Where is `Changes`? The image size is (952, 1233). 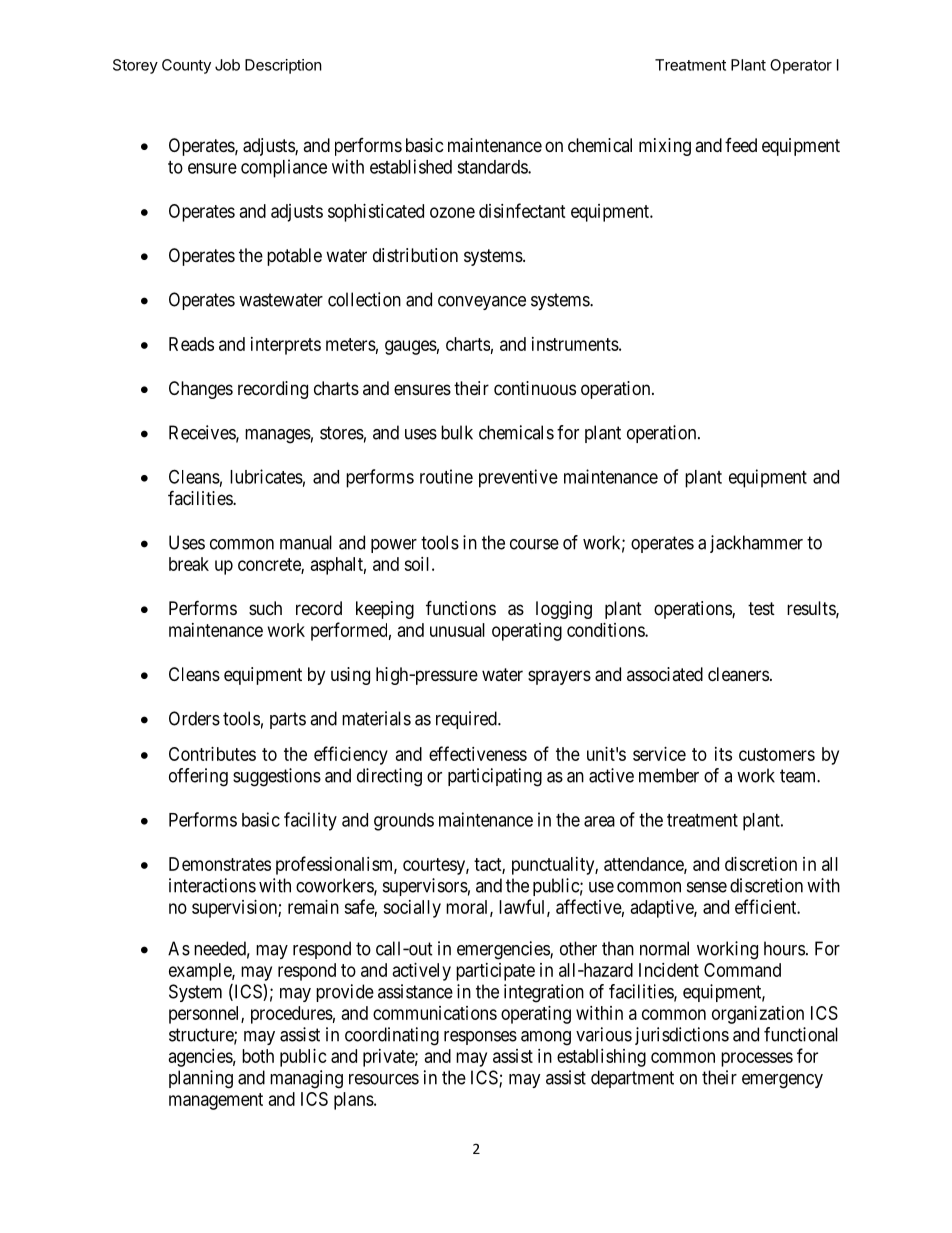
Changes is located at coordinates (201, 390).
